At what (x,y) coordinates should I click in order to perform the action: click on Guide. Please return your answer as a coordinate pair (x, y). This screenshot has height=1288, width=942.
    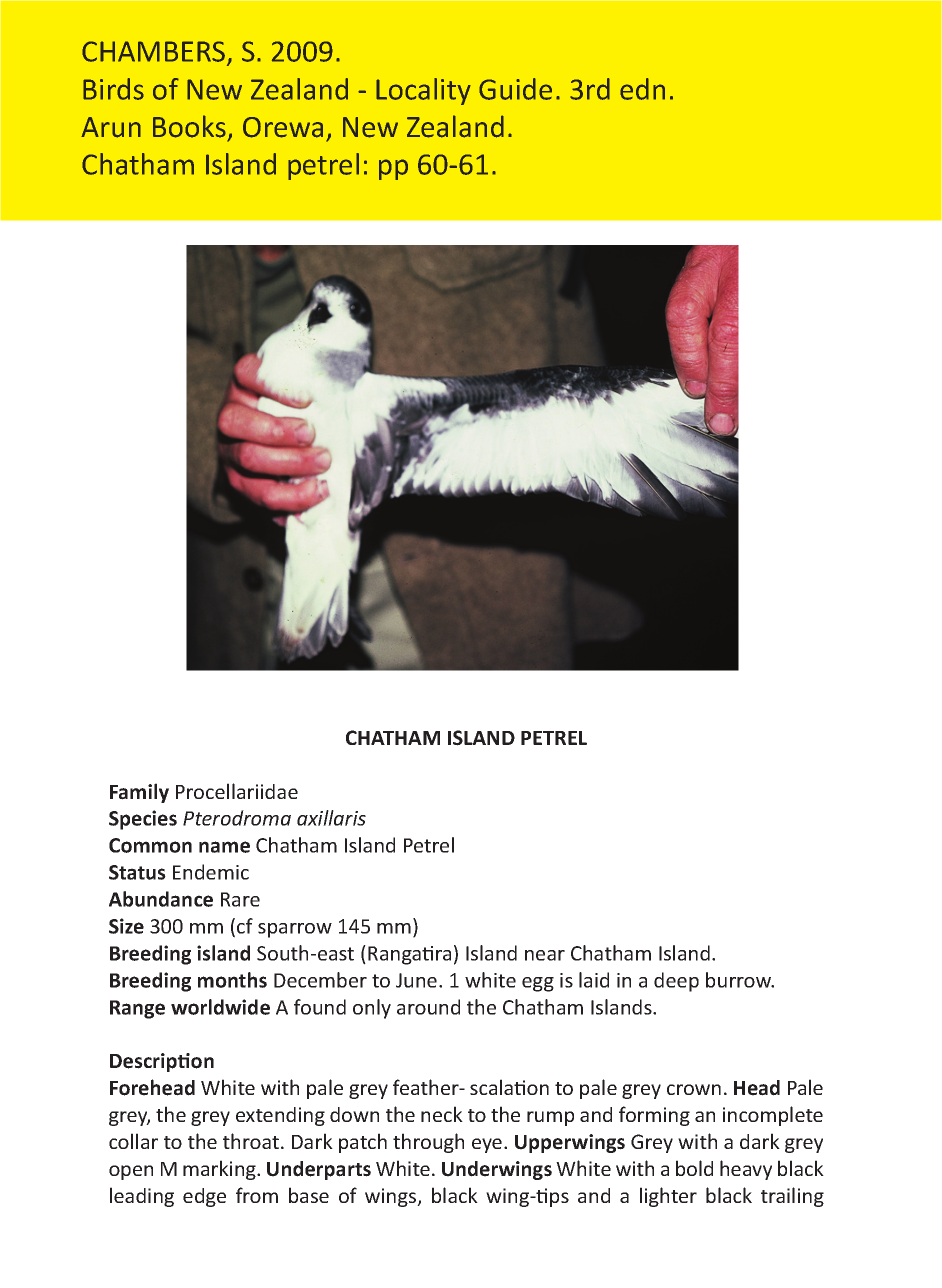
    Looking at the image, I should click on (515, 89).
